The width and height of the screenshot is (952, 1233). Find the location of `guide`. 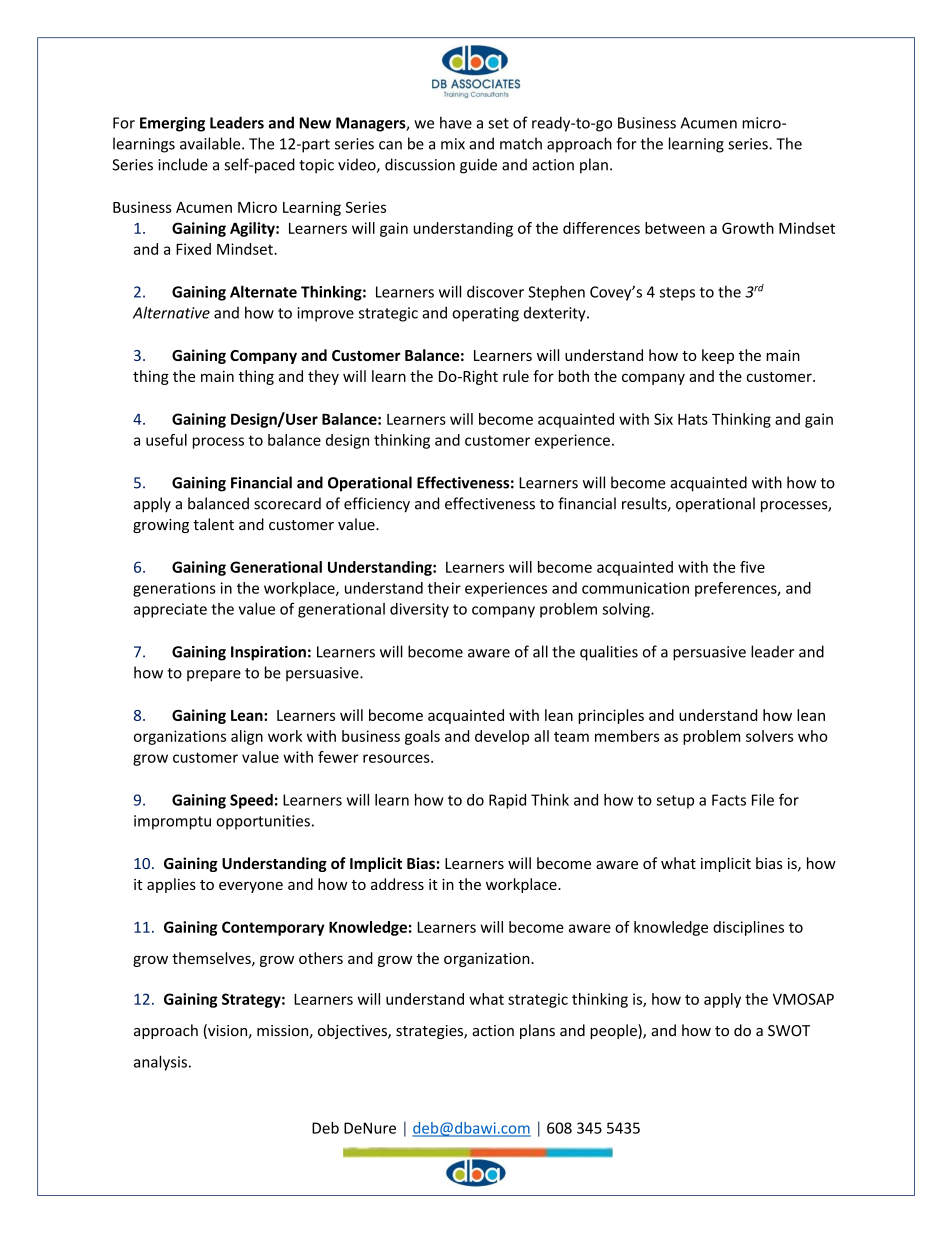

guide is located at coordinates (478, 166).
